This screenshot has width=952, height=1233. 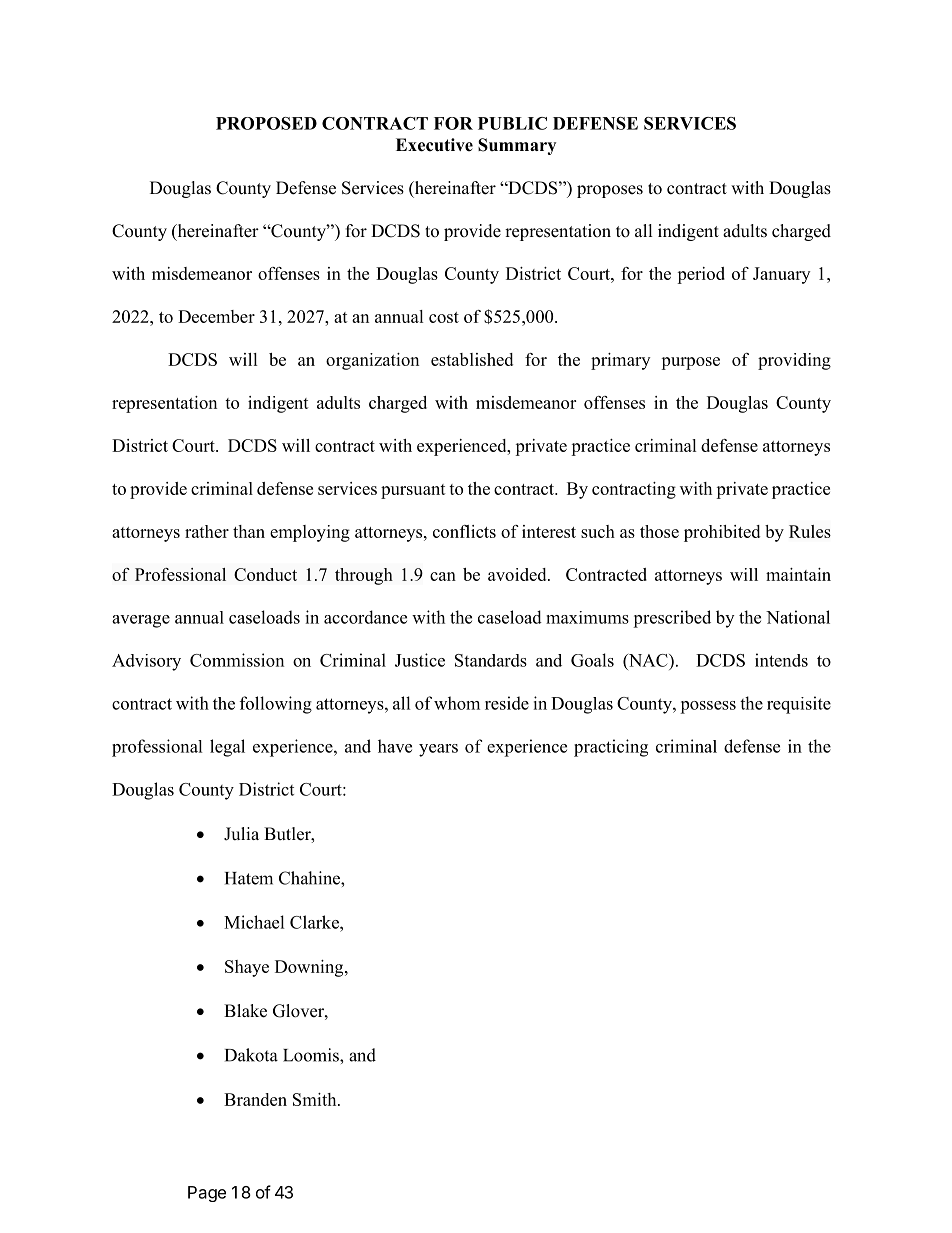 What do you see at coordinates (610, 191) in the screenshot?
I see `proposes` at bounding box center [610, 191].
